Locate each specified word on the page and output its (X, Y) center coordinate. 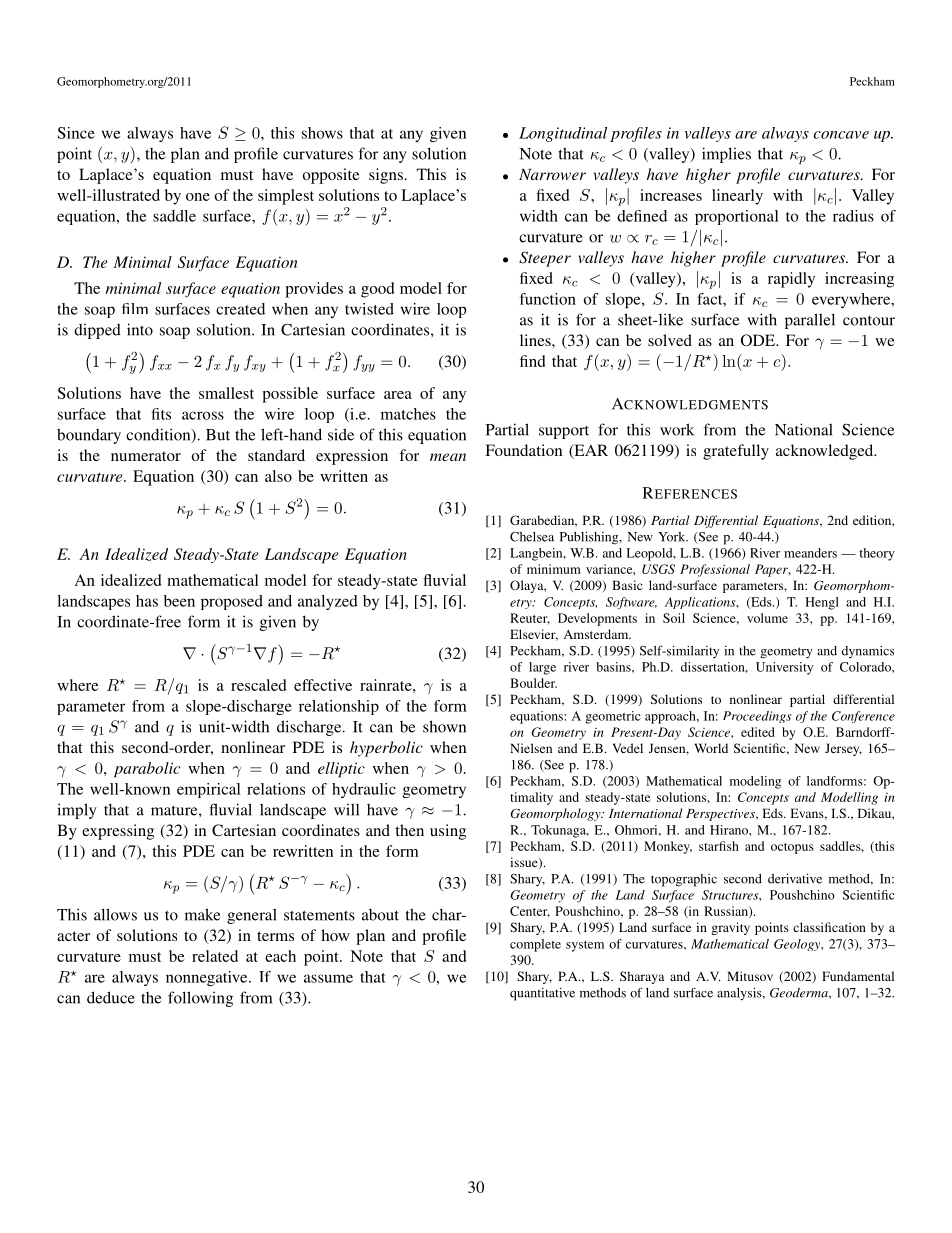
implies (726, 155)
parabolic (147, 770)
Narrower (552, 174)
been (179, 601)
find (532, 361)
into (140, 329)
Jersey (843, 749)
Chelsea (532, 537)
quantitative (542, 994)
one (198, 197)
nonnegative (208, 978)
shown (444, 726)
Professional (715, 570)
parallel (810, 321)
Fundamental (858, 976)
